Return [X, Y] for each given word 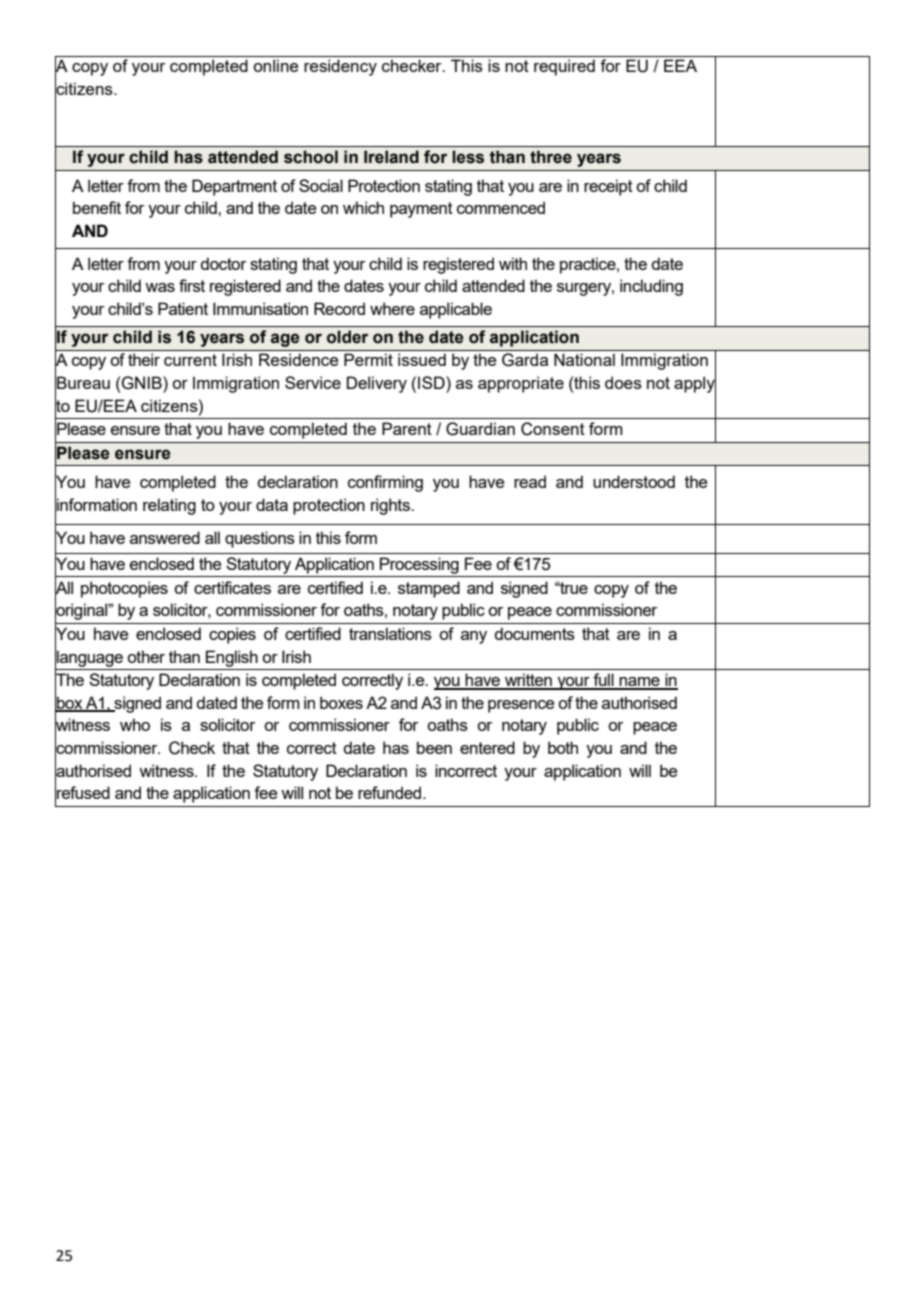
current [190, 360]
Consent [553, 429]
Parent [407, 428]
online [275, 65]
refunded [391, 792]
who [135, 724]
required [564, 67]
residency [340, 67]
